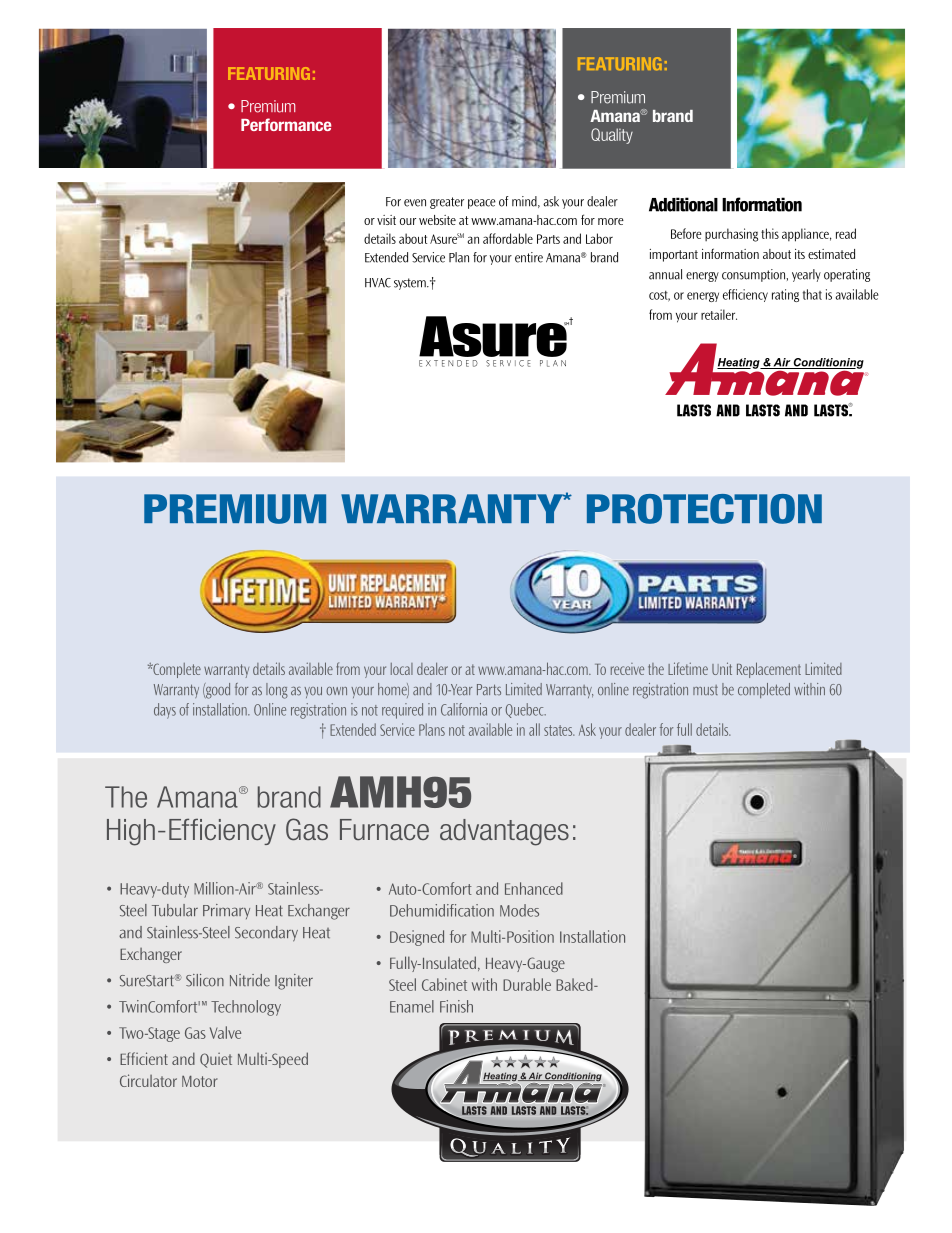 This document has height=1233, width=952. Describe the element at coordinates (683, 204) in the document. I see `Additional` at that location.
